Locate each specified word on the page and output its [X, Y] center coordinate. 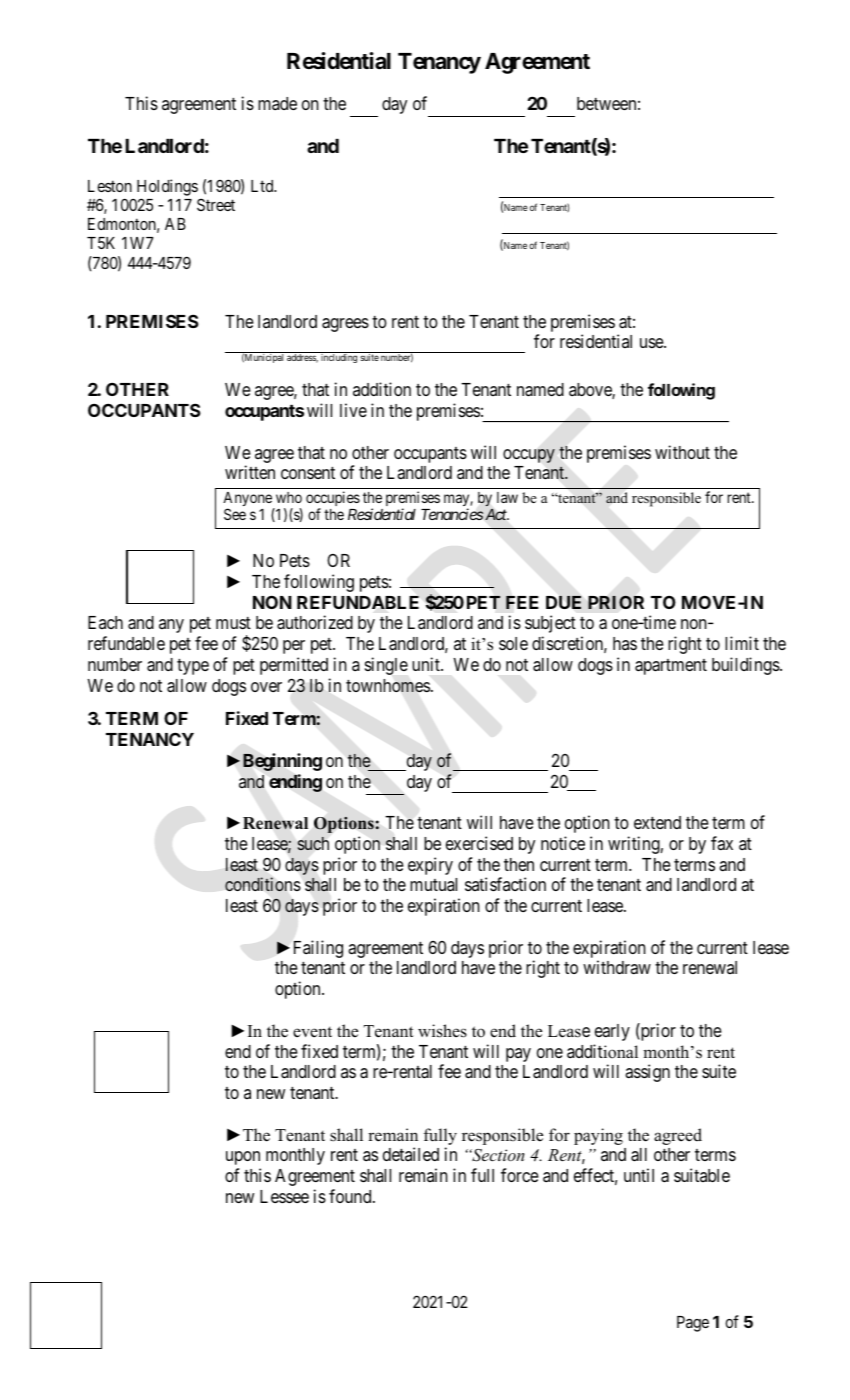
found [351, 1196]
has [625, 643]
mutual [433, 884]
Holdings [167, 189]
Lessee [284, 1196]
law [507, 497]
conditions [263, 884]
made [277, 103]
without [682, 452]
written [250, 472]
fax [722, 843]
